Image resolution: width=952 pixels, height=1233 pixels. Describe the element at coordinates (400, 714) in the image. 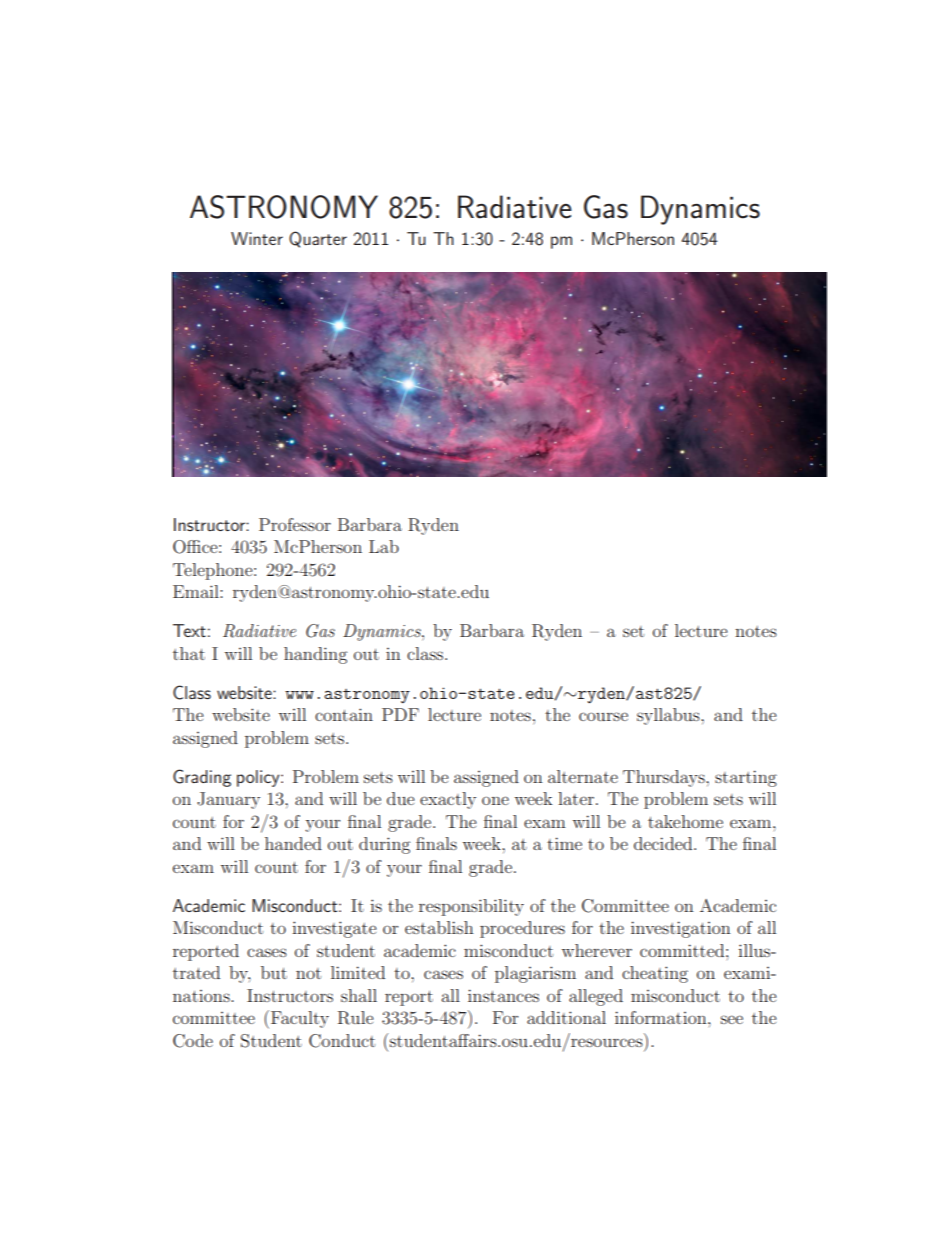

I see `PDF` at that location.
